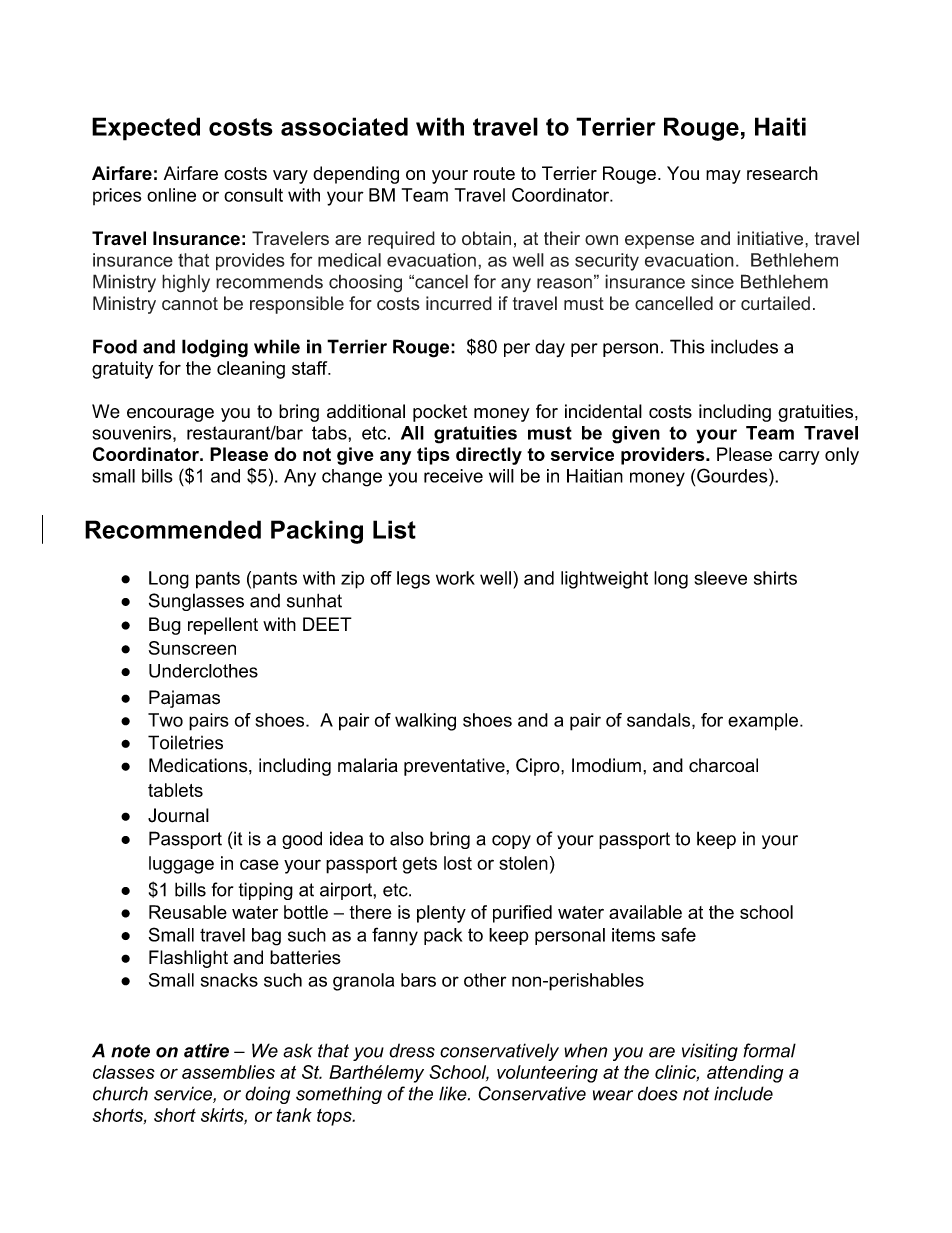 This screenshot has width=952, height=1233. I want to click on online, so click(171, 195).
